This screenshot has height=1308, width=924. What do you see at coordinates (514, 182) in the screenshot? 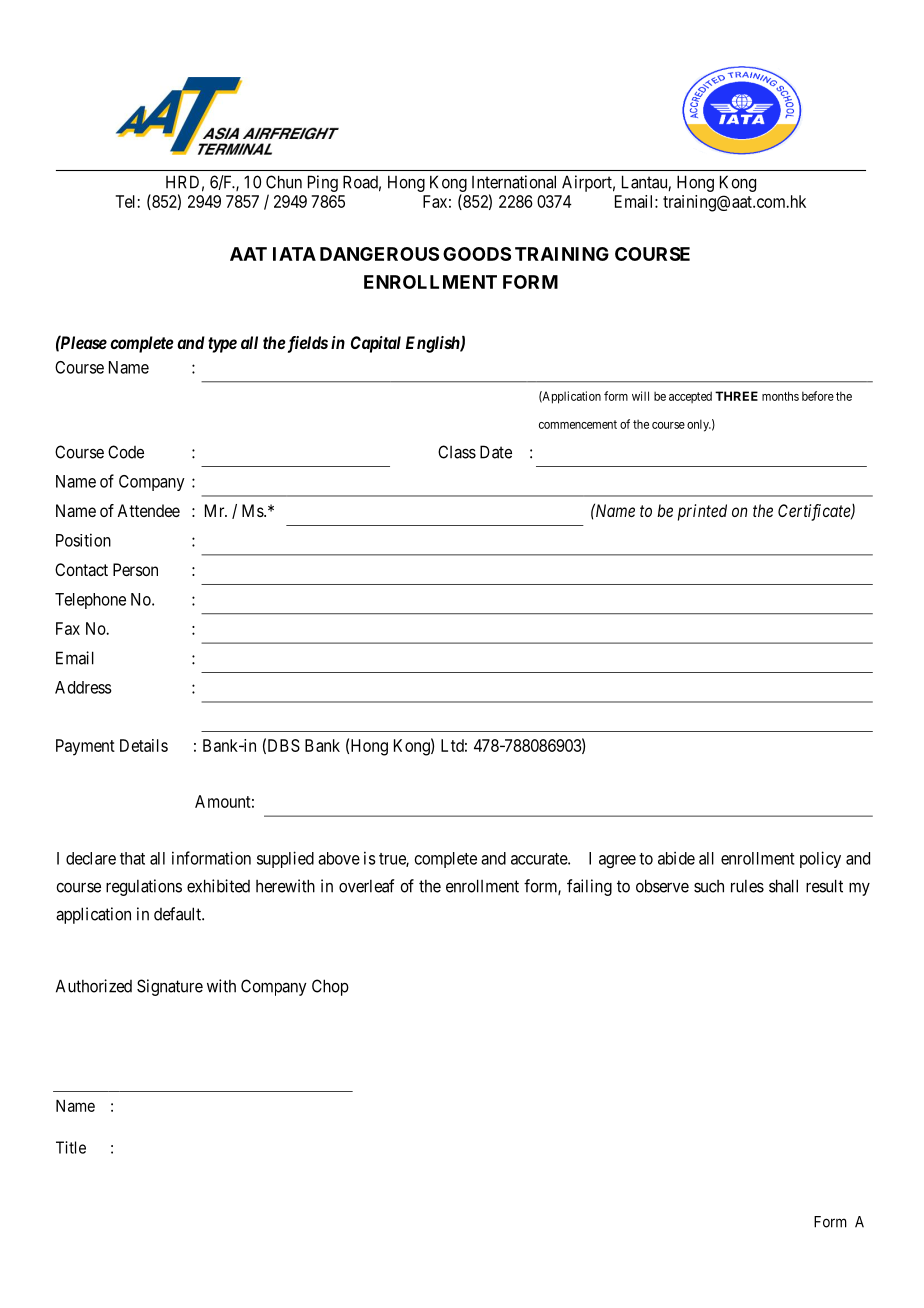
I see `International` at bounding box center [514, 182].
